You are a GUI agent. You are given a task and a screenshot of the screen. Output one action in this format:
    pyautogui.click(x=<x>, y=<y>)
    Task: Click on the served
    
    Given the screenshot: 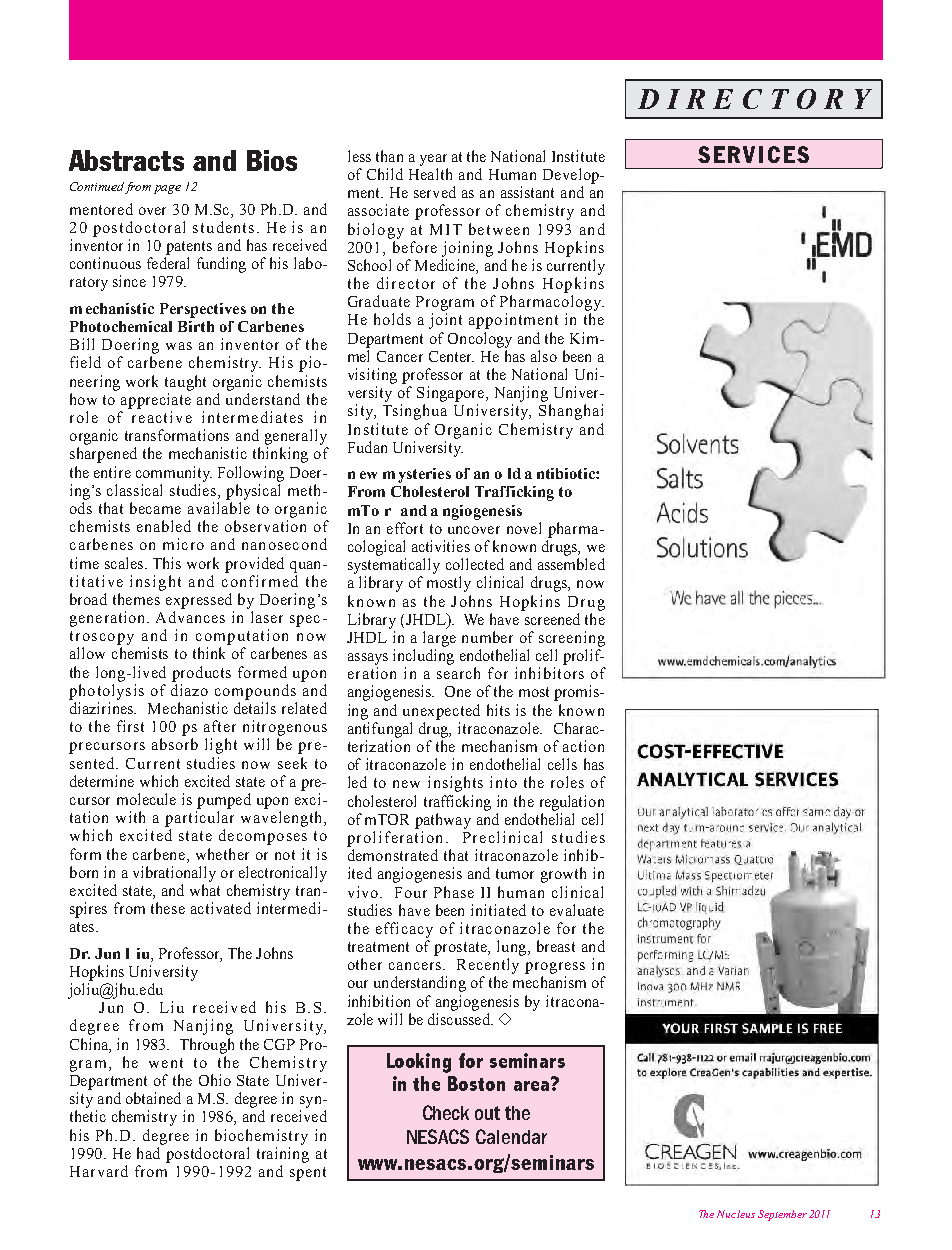 What is the action you would take?
    pyautogui.click(x=435, y=192)
